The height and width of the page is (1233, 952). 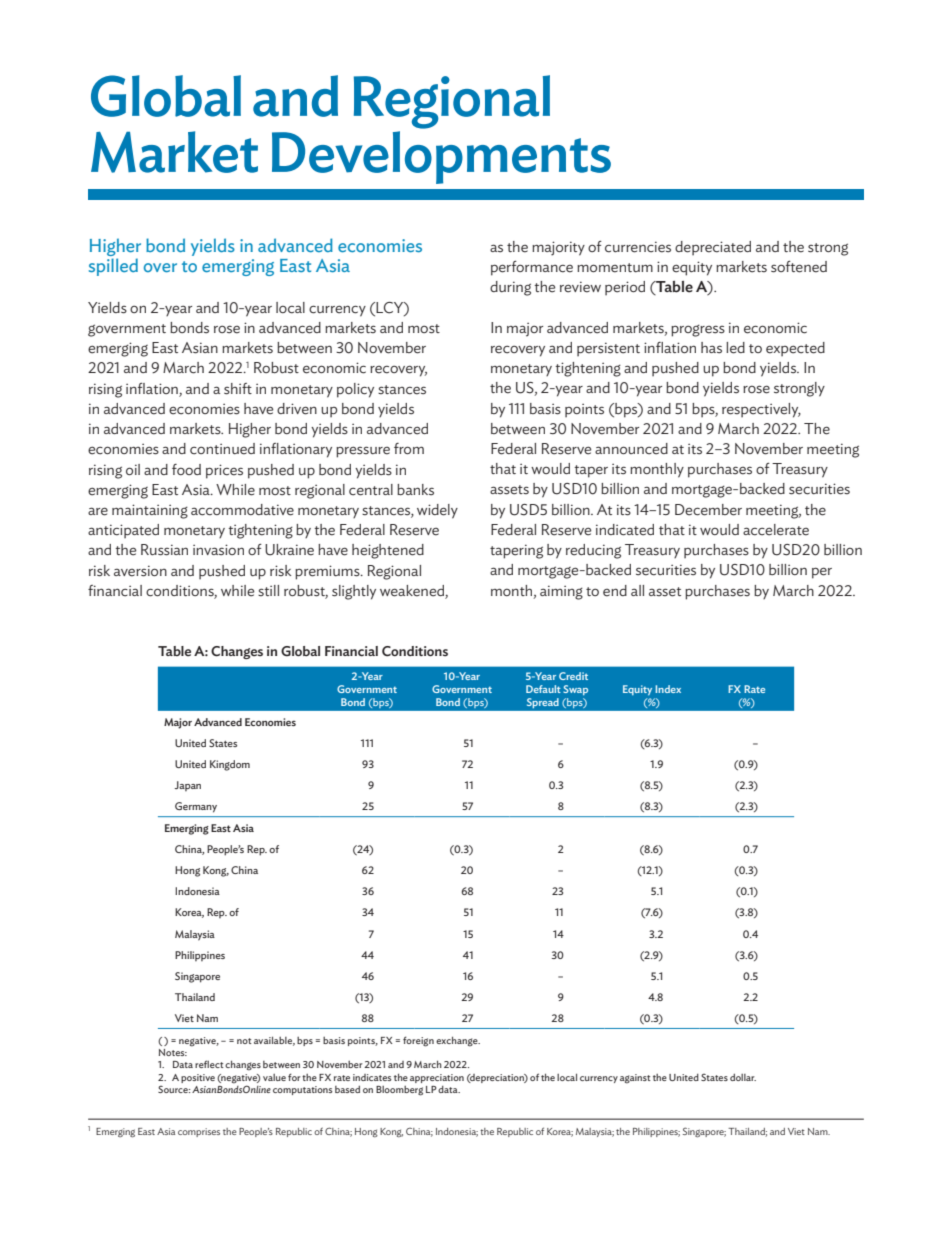 What do you see at coordinates (441, 157) in the page?
I see `Developments` at bounding box center [441, 157].
